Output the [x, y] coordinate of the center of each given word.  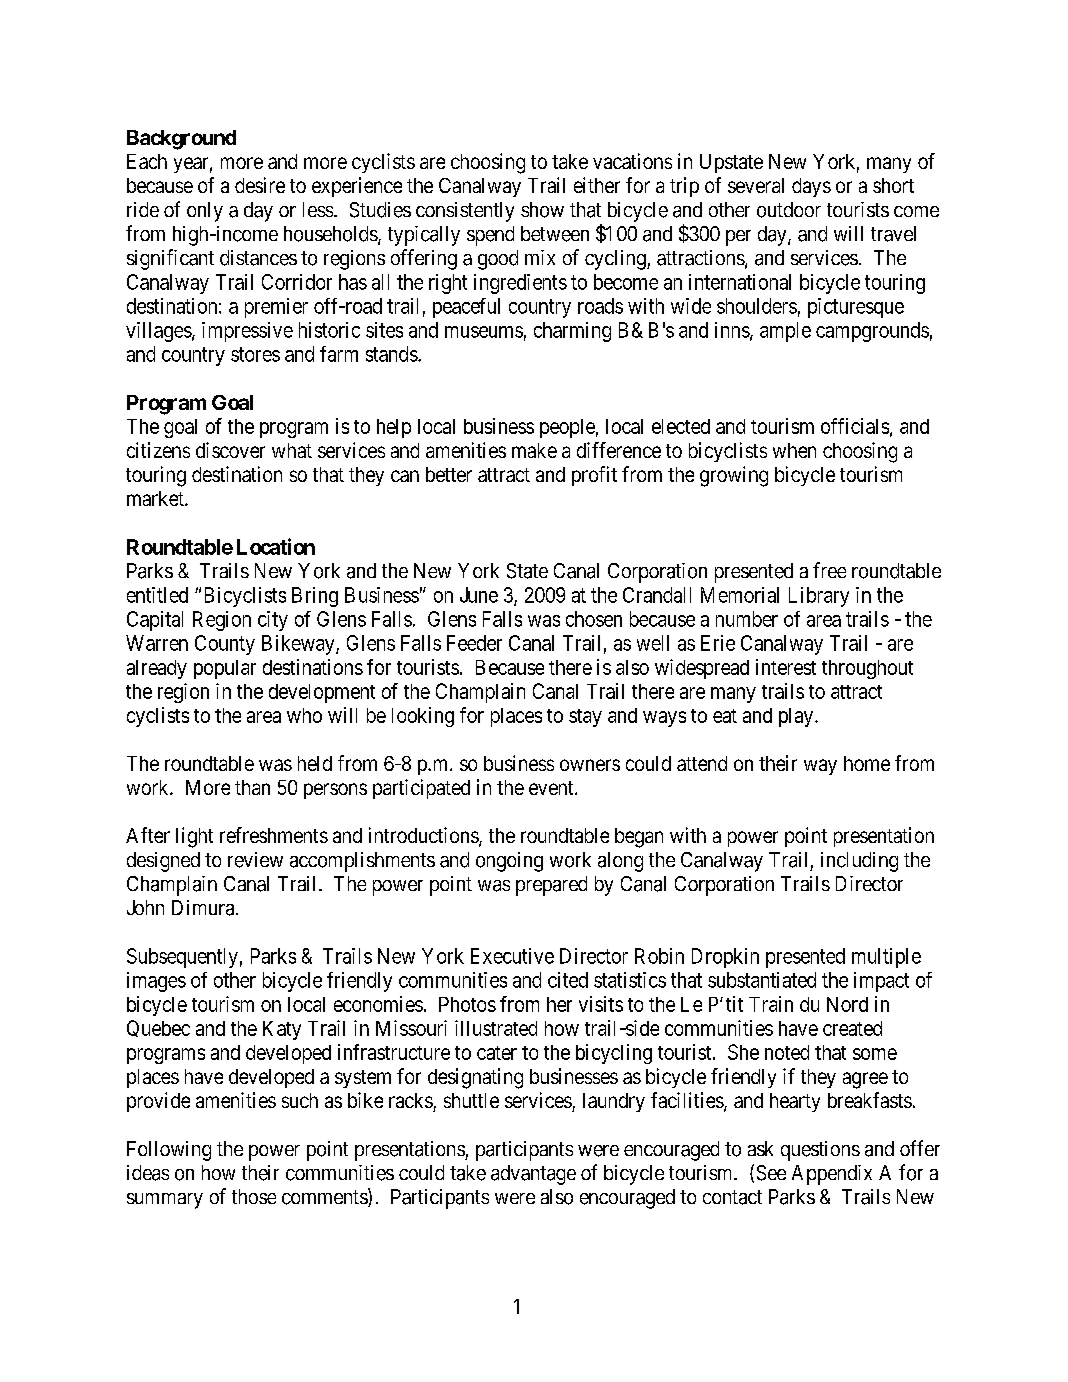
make [534, 450]
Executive [512, 956]
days [811, 187]
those [254, 1196]
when [794, 450]
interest [786, 667]
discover [230, 450]
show [542, 210]
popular [225, 669]
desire [260, 185]
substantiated [762, 980]
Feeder [474, 643]
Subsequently [182, 958]
